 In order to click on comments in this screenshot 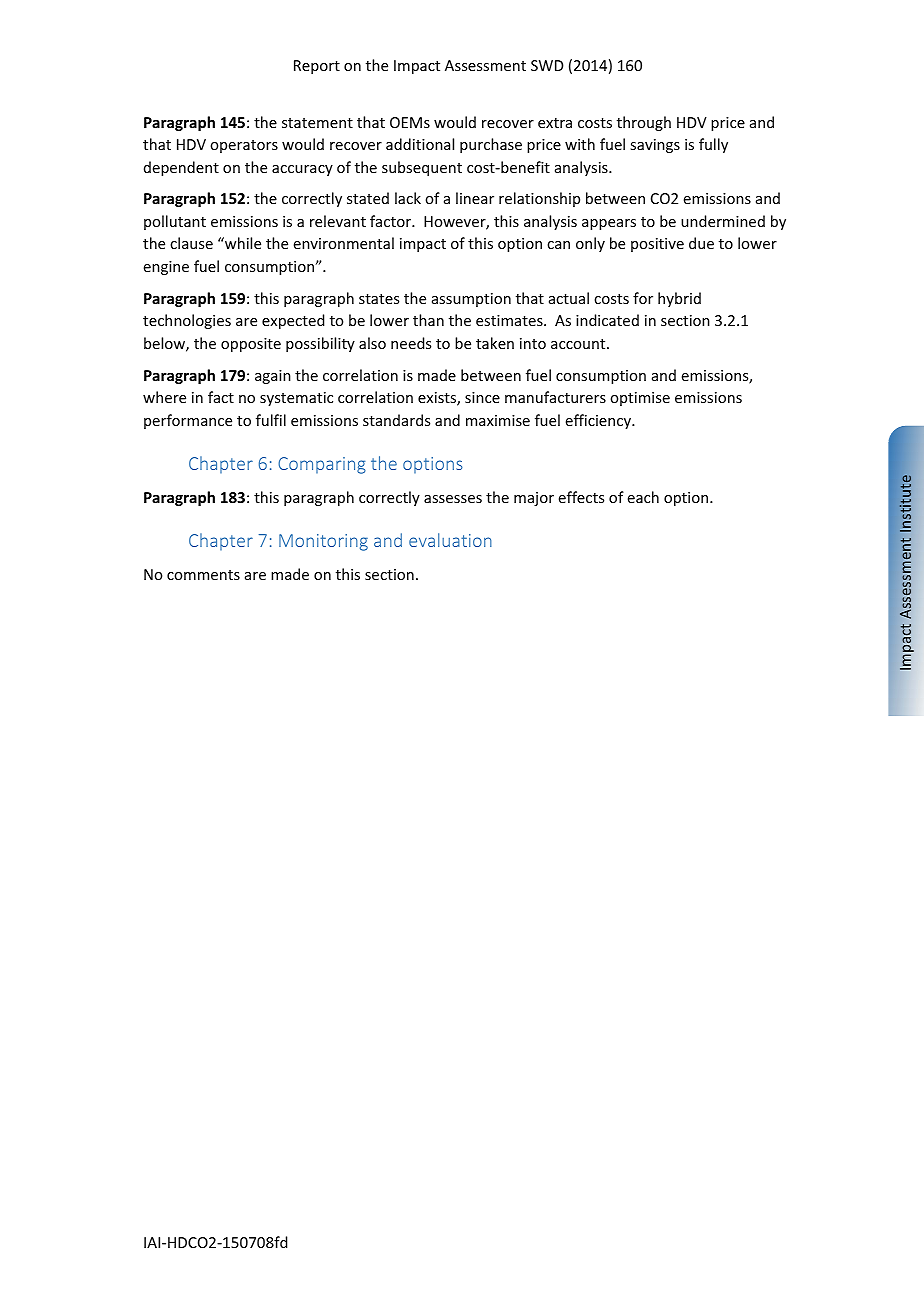, I will do `click(203, 575)`.
